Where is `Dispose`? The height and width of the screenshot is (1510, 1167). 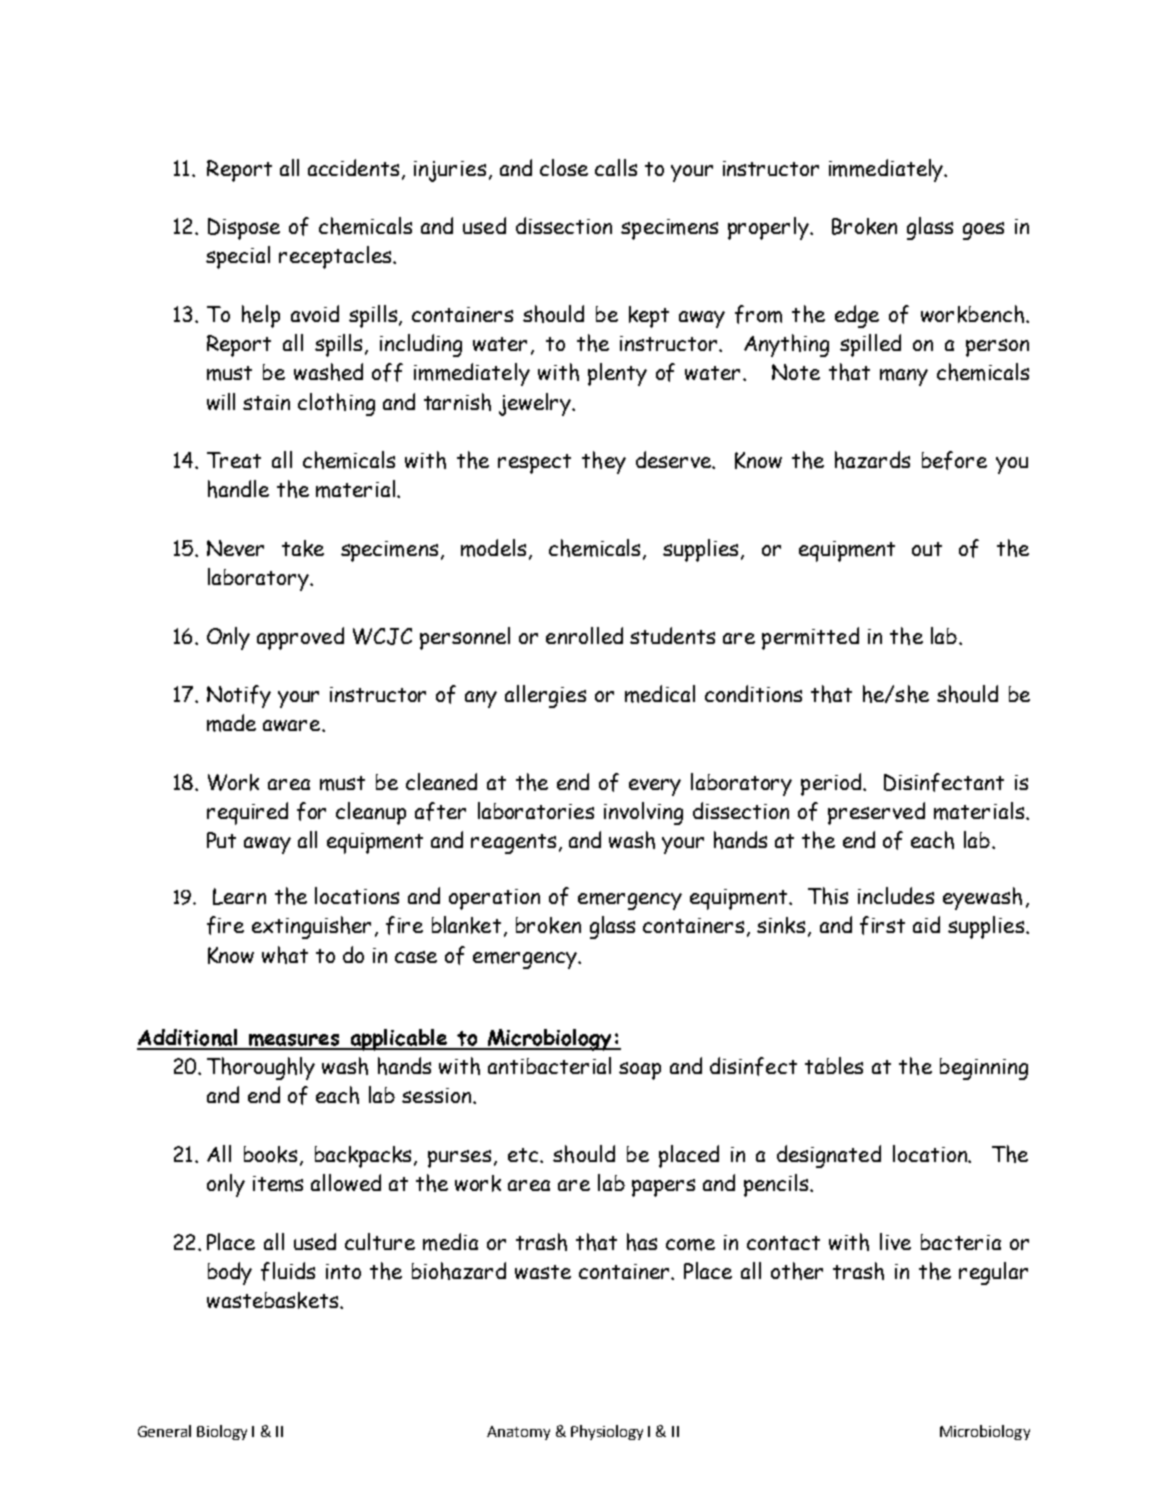
Dispose is located at coordinates (244, 229).
